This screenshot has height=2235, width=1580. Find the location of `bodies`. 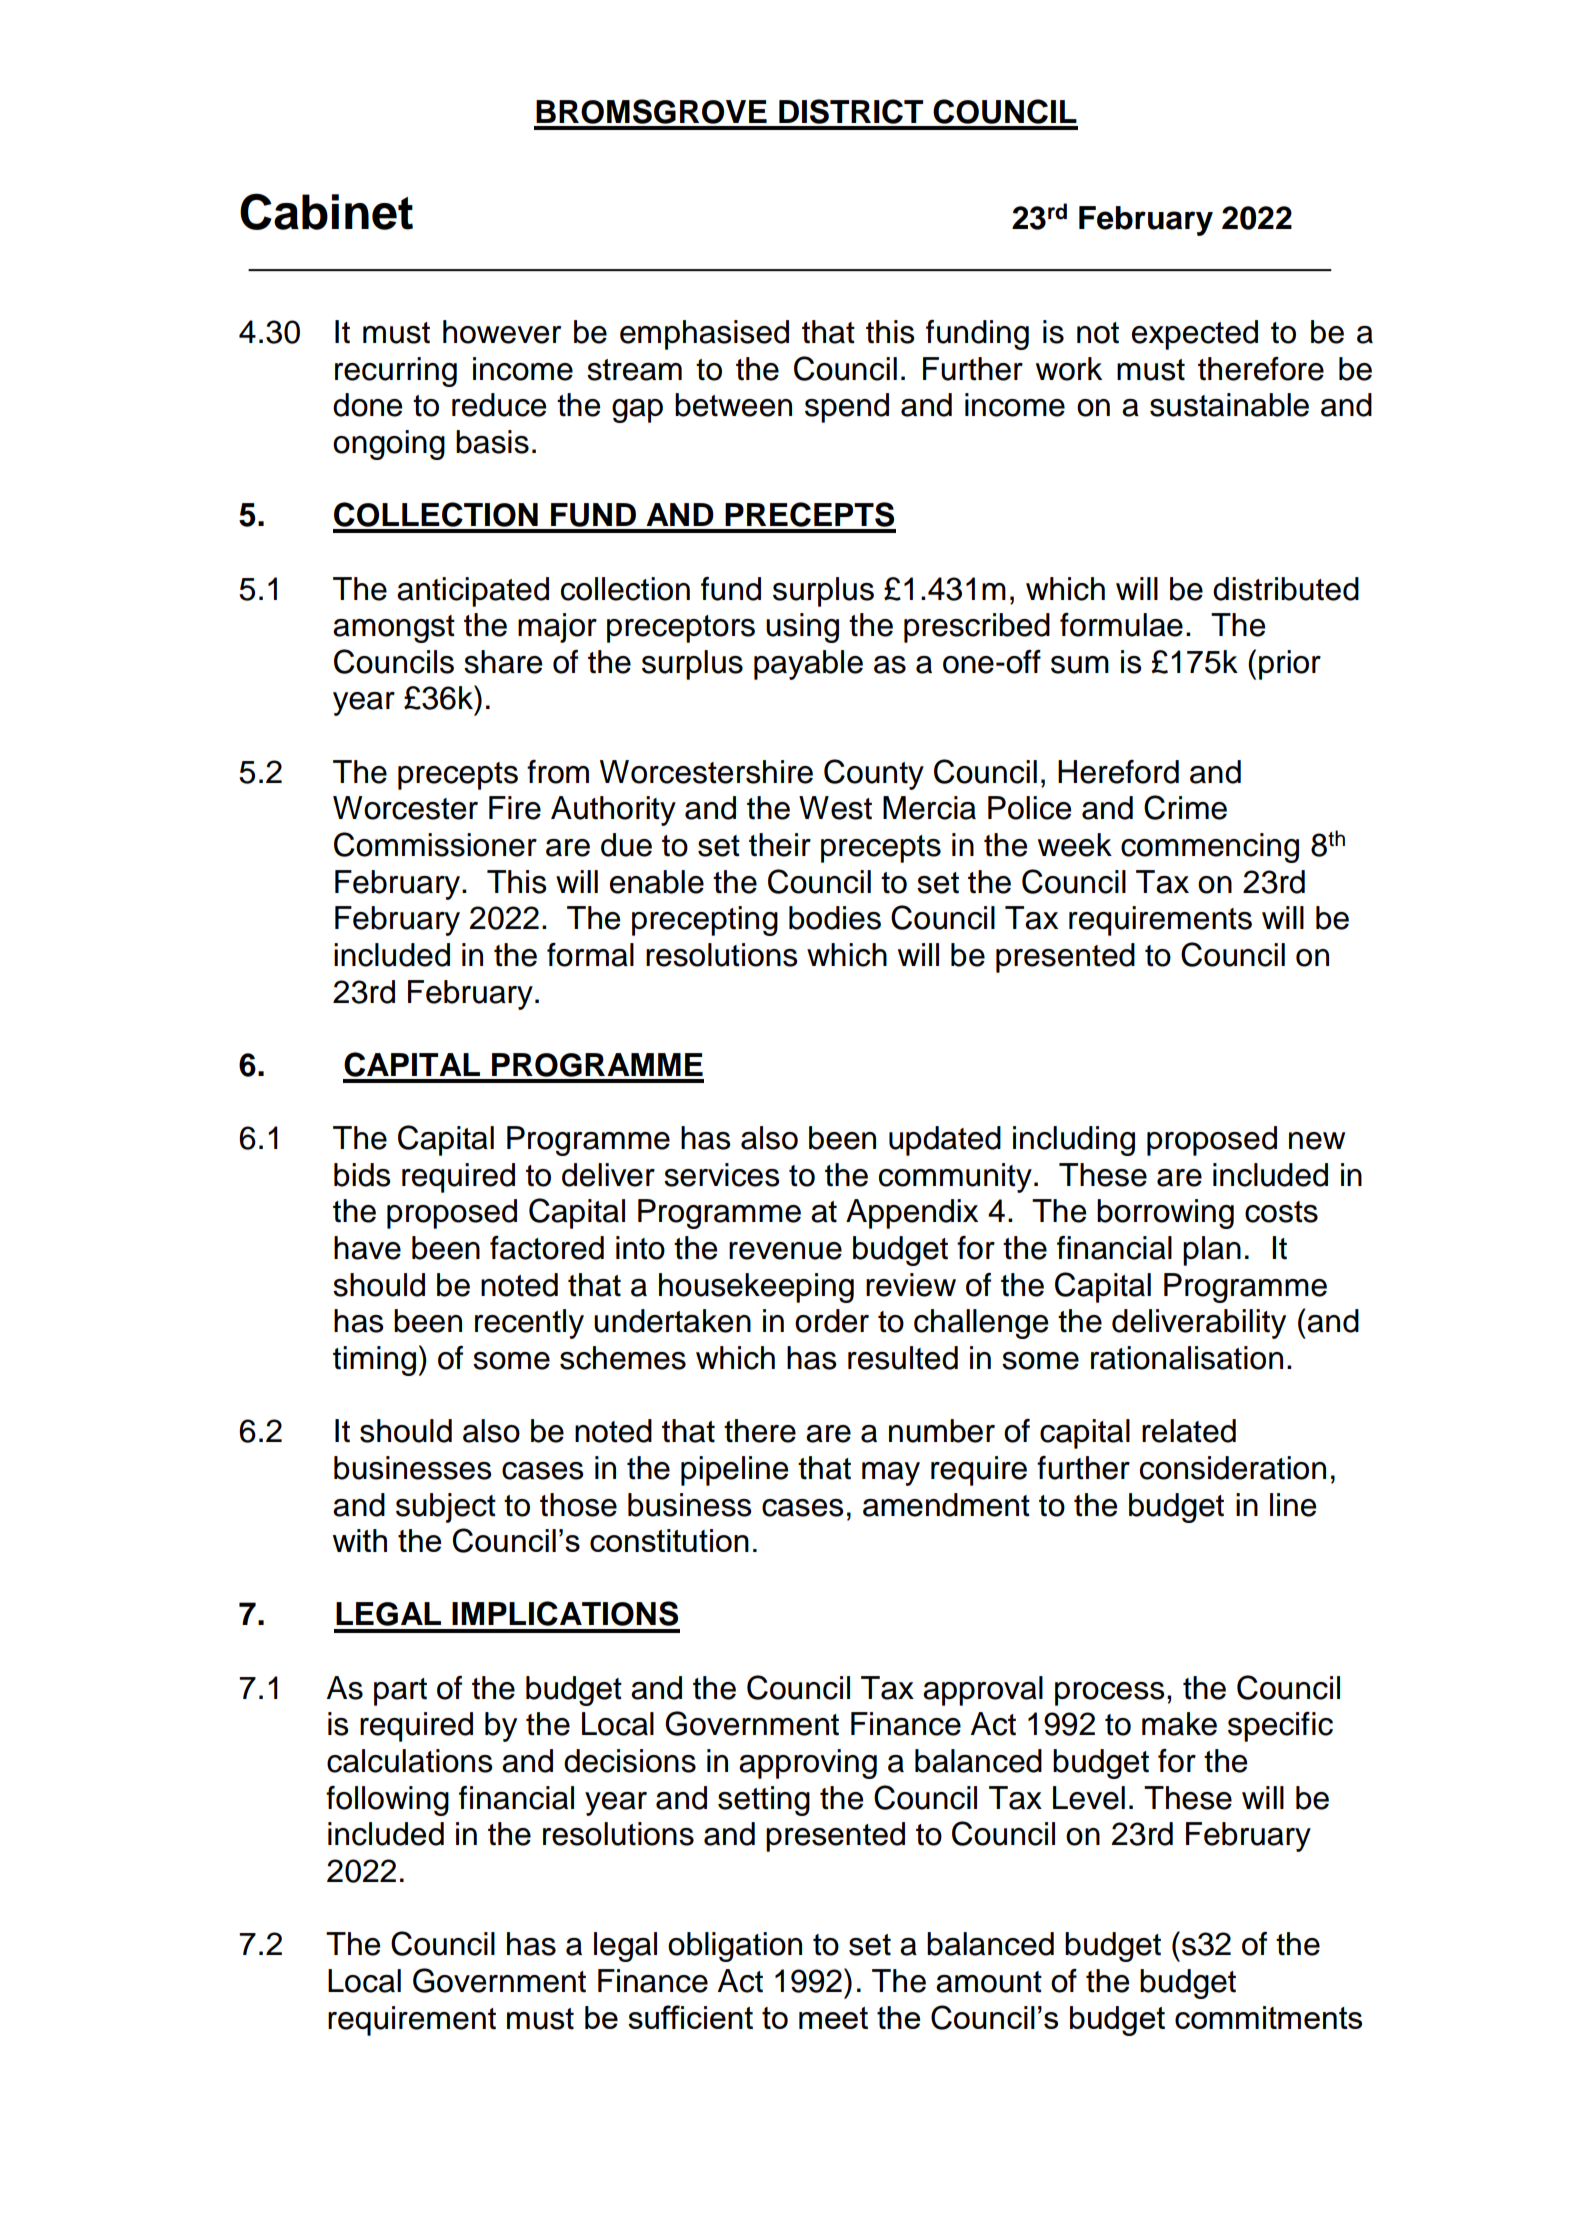

bodies is located at coordinates (835, 918).
